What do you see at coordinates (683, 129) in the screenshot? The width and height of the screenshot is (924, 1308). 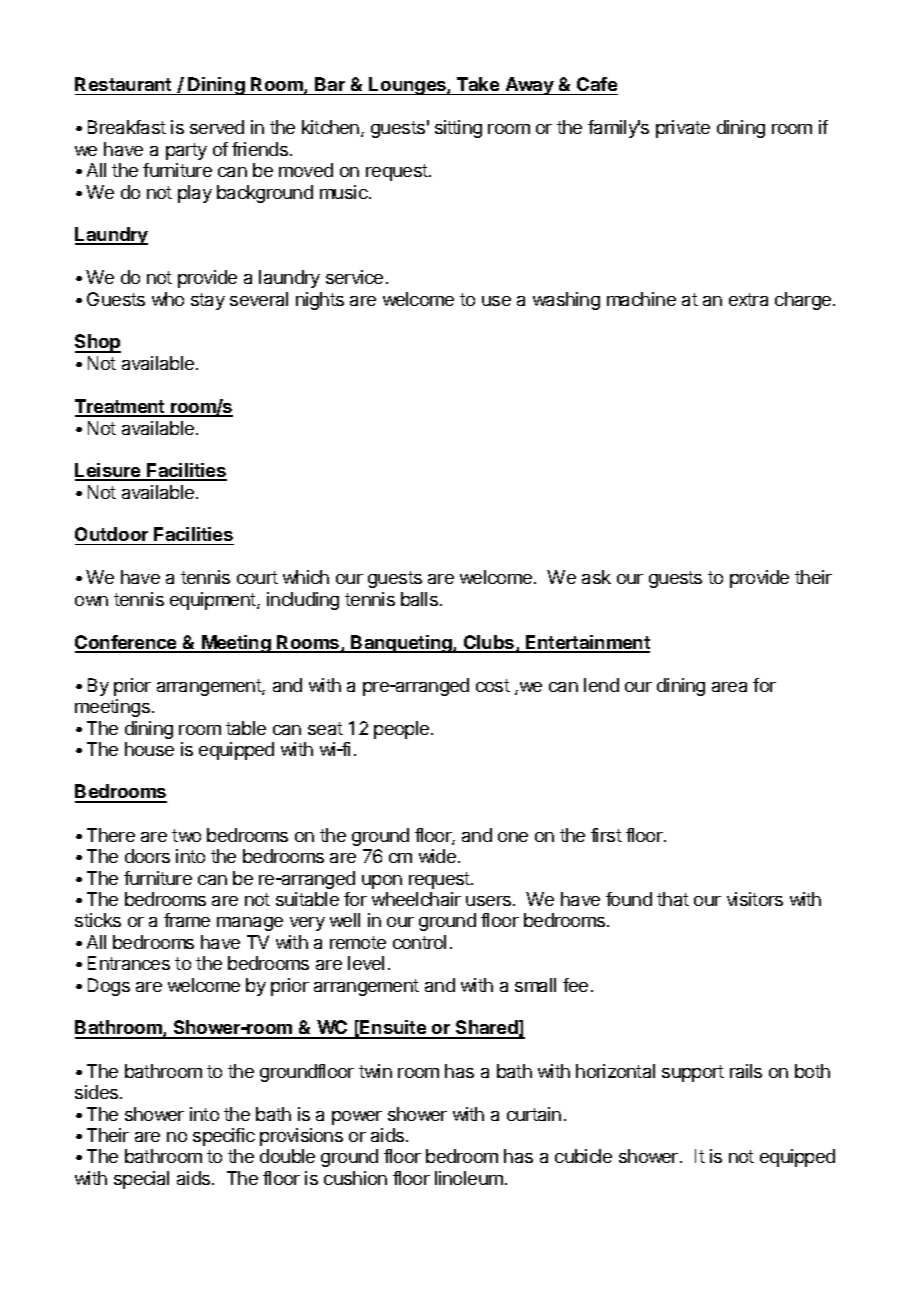 I see `private` at bounding box center [683, 129].
